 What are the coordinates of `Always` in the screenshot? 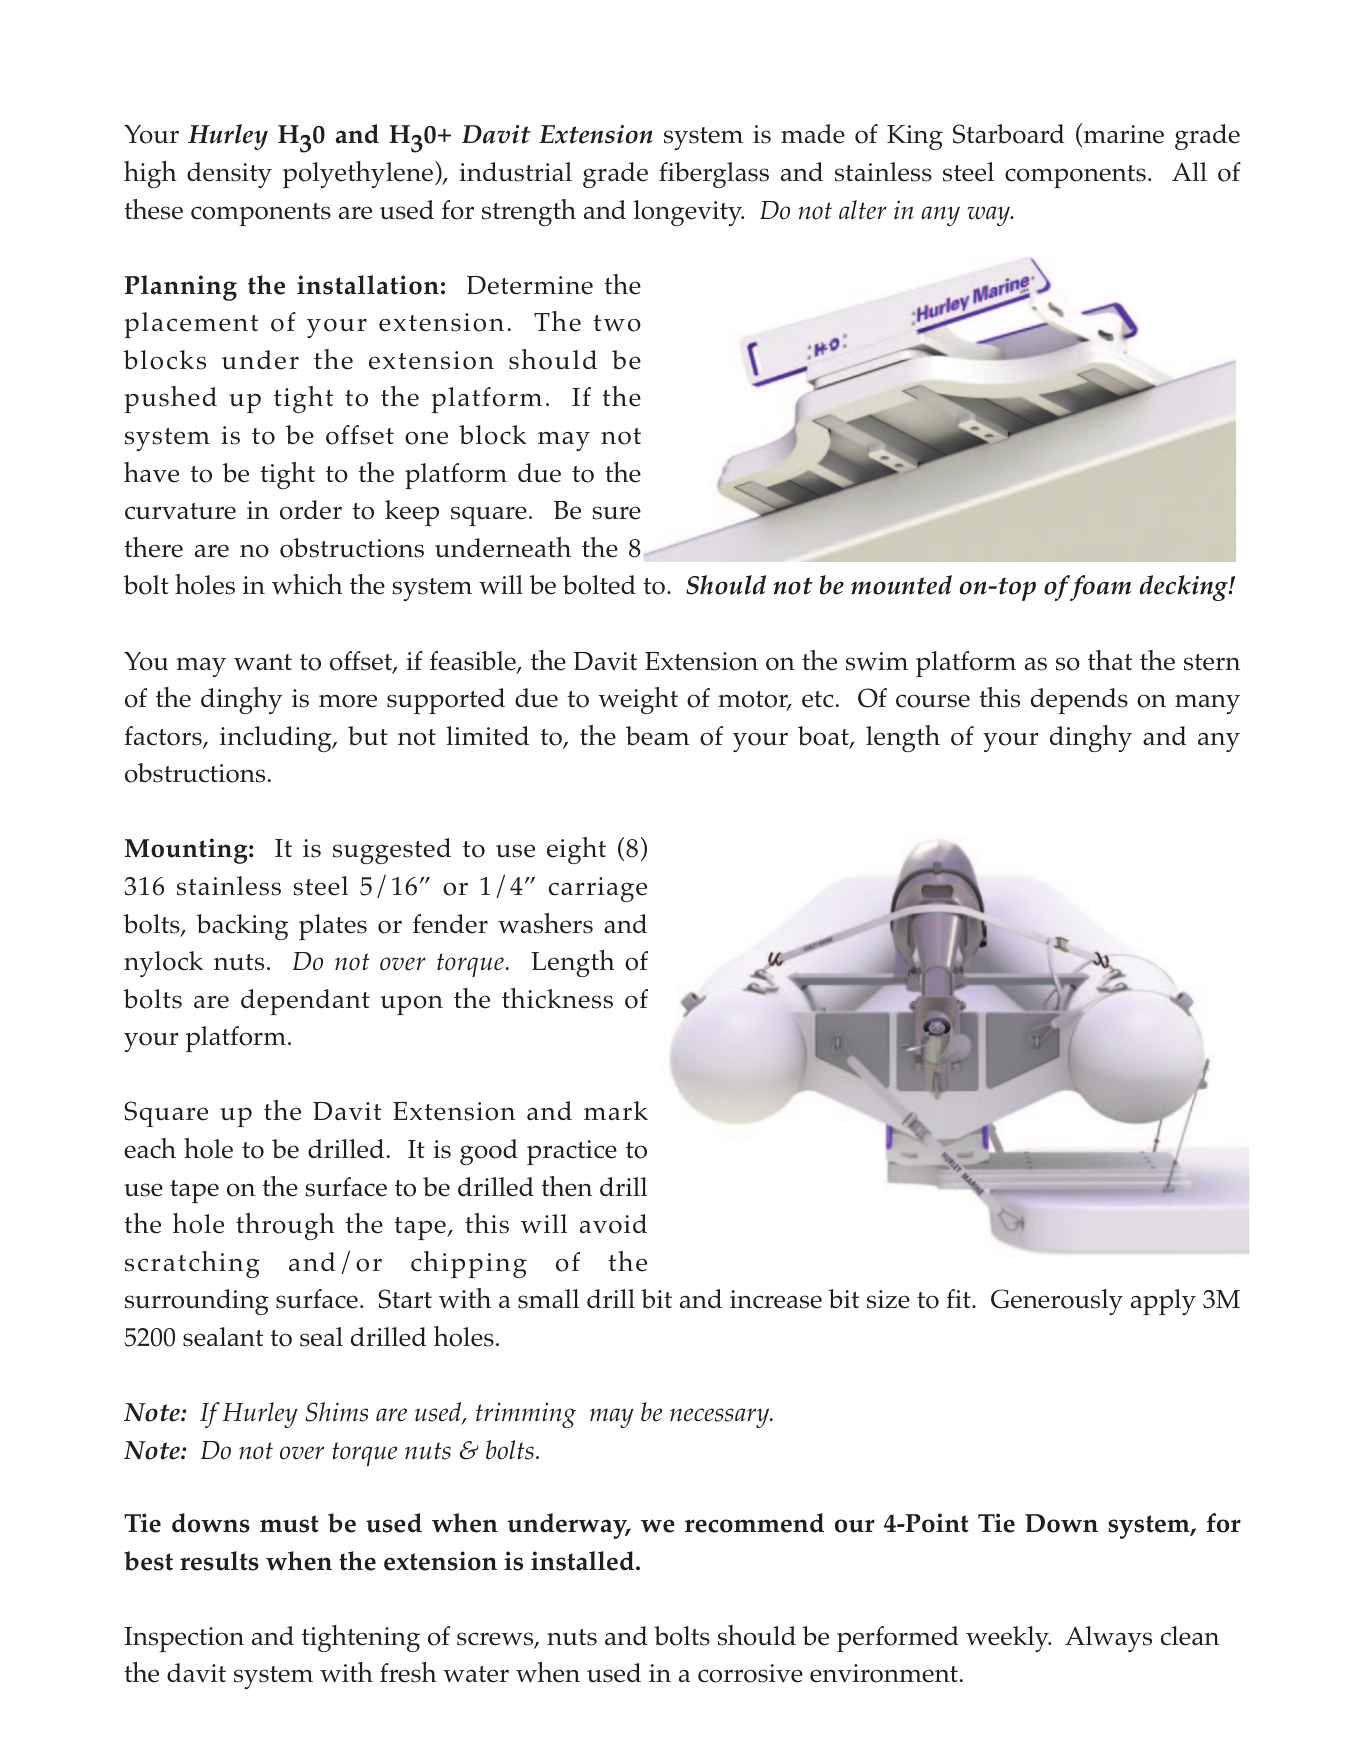 It's located at (1108, 1639).
